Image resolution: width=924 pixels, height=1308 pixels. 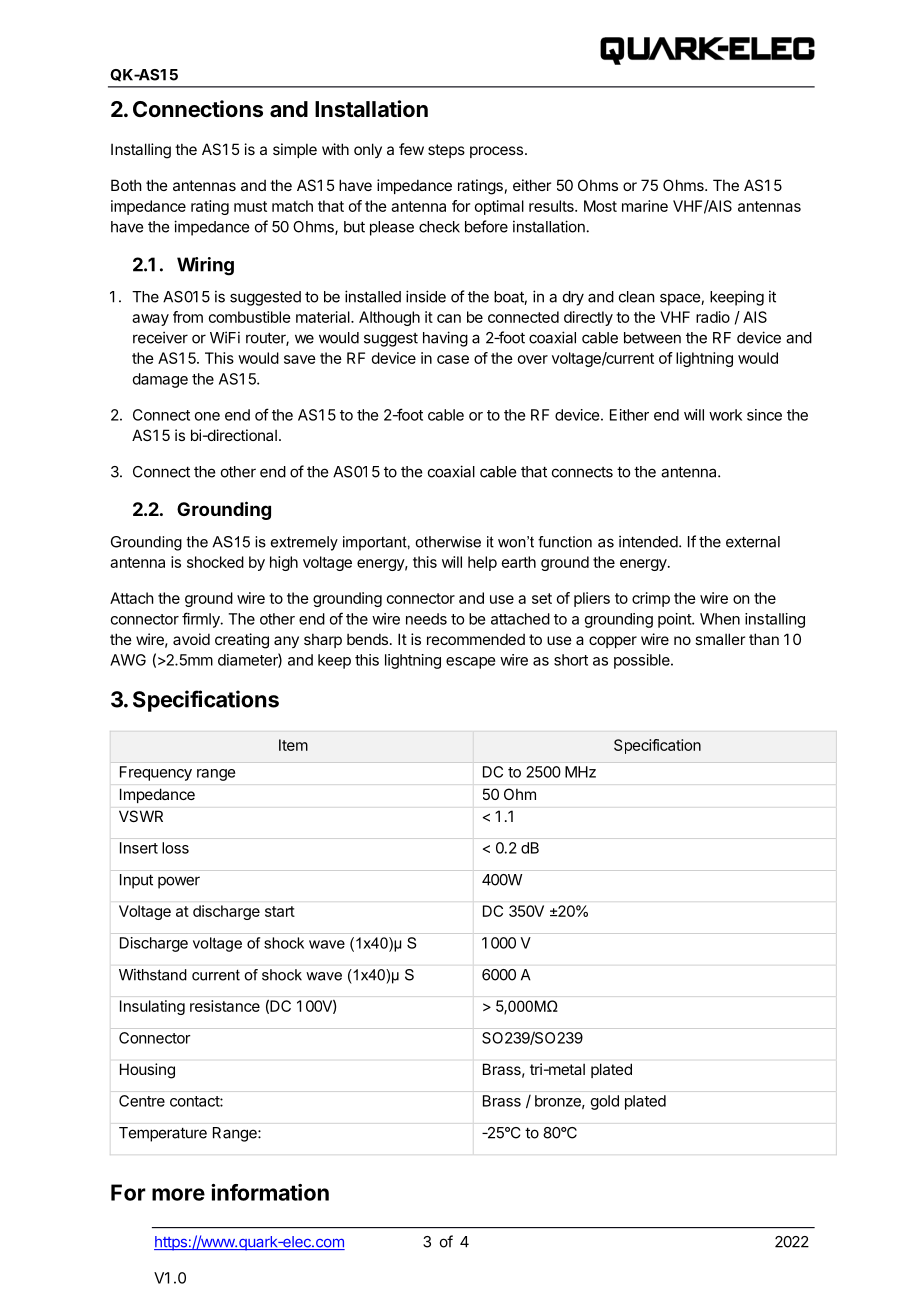 I want to click on smaller, so click(x=720, y=639).
